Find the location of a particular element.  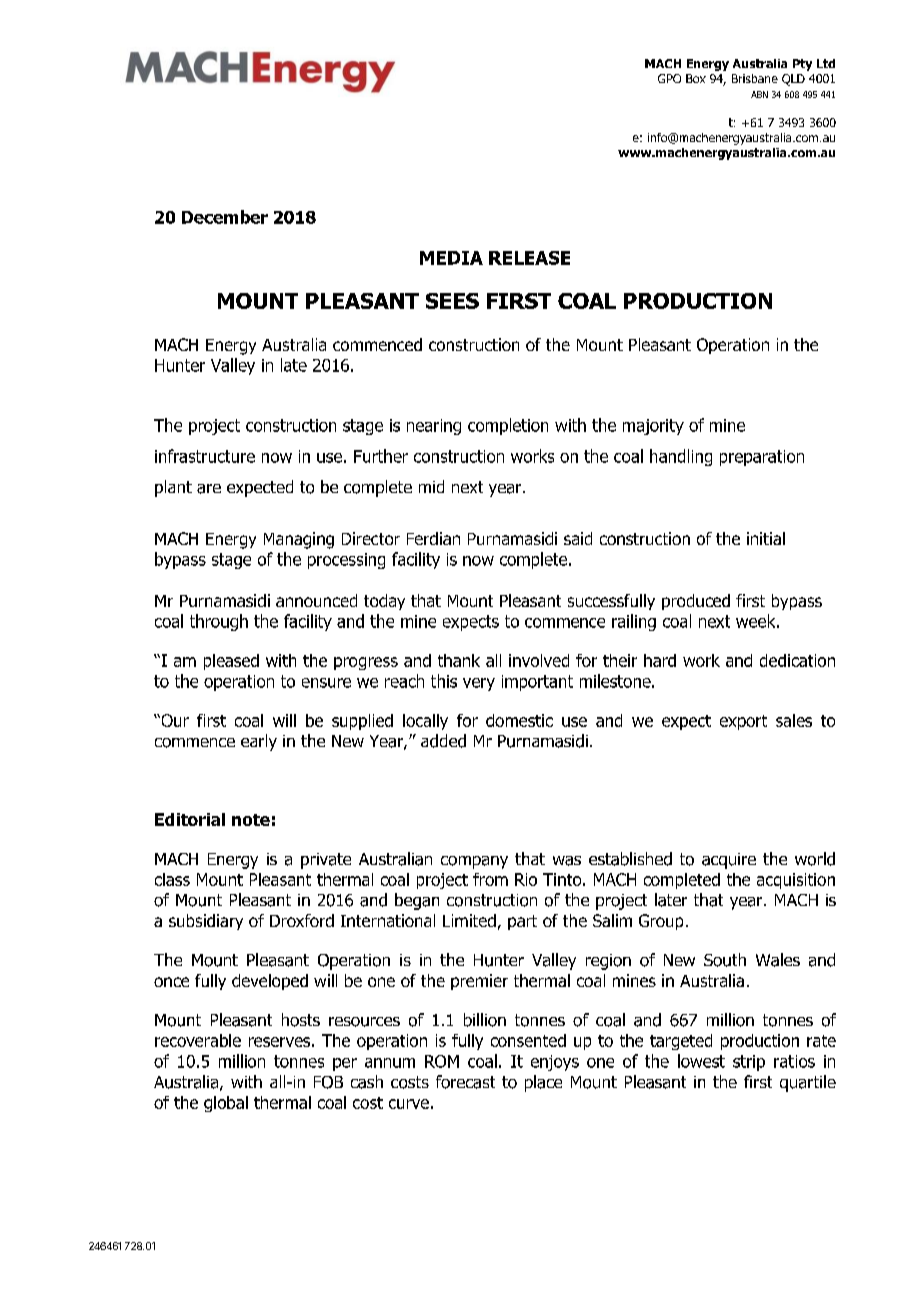

global is located at coordinates (226, 1104).
